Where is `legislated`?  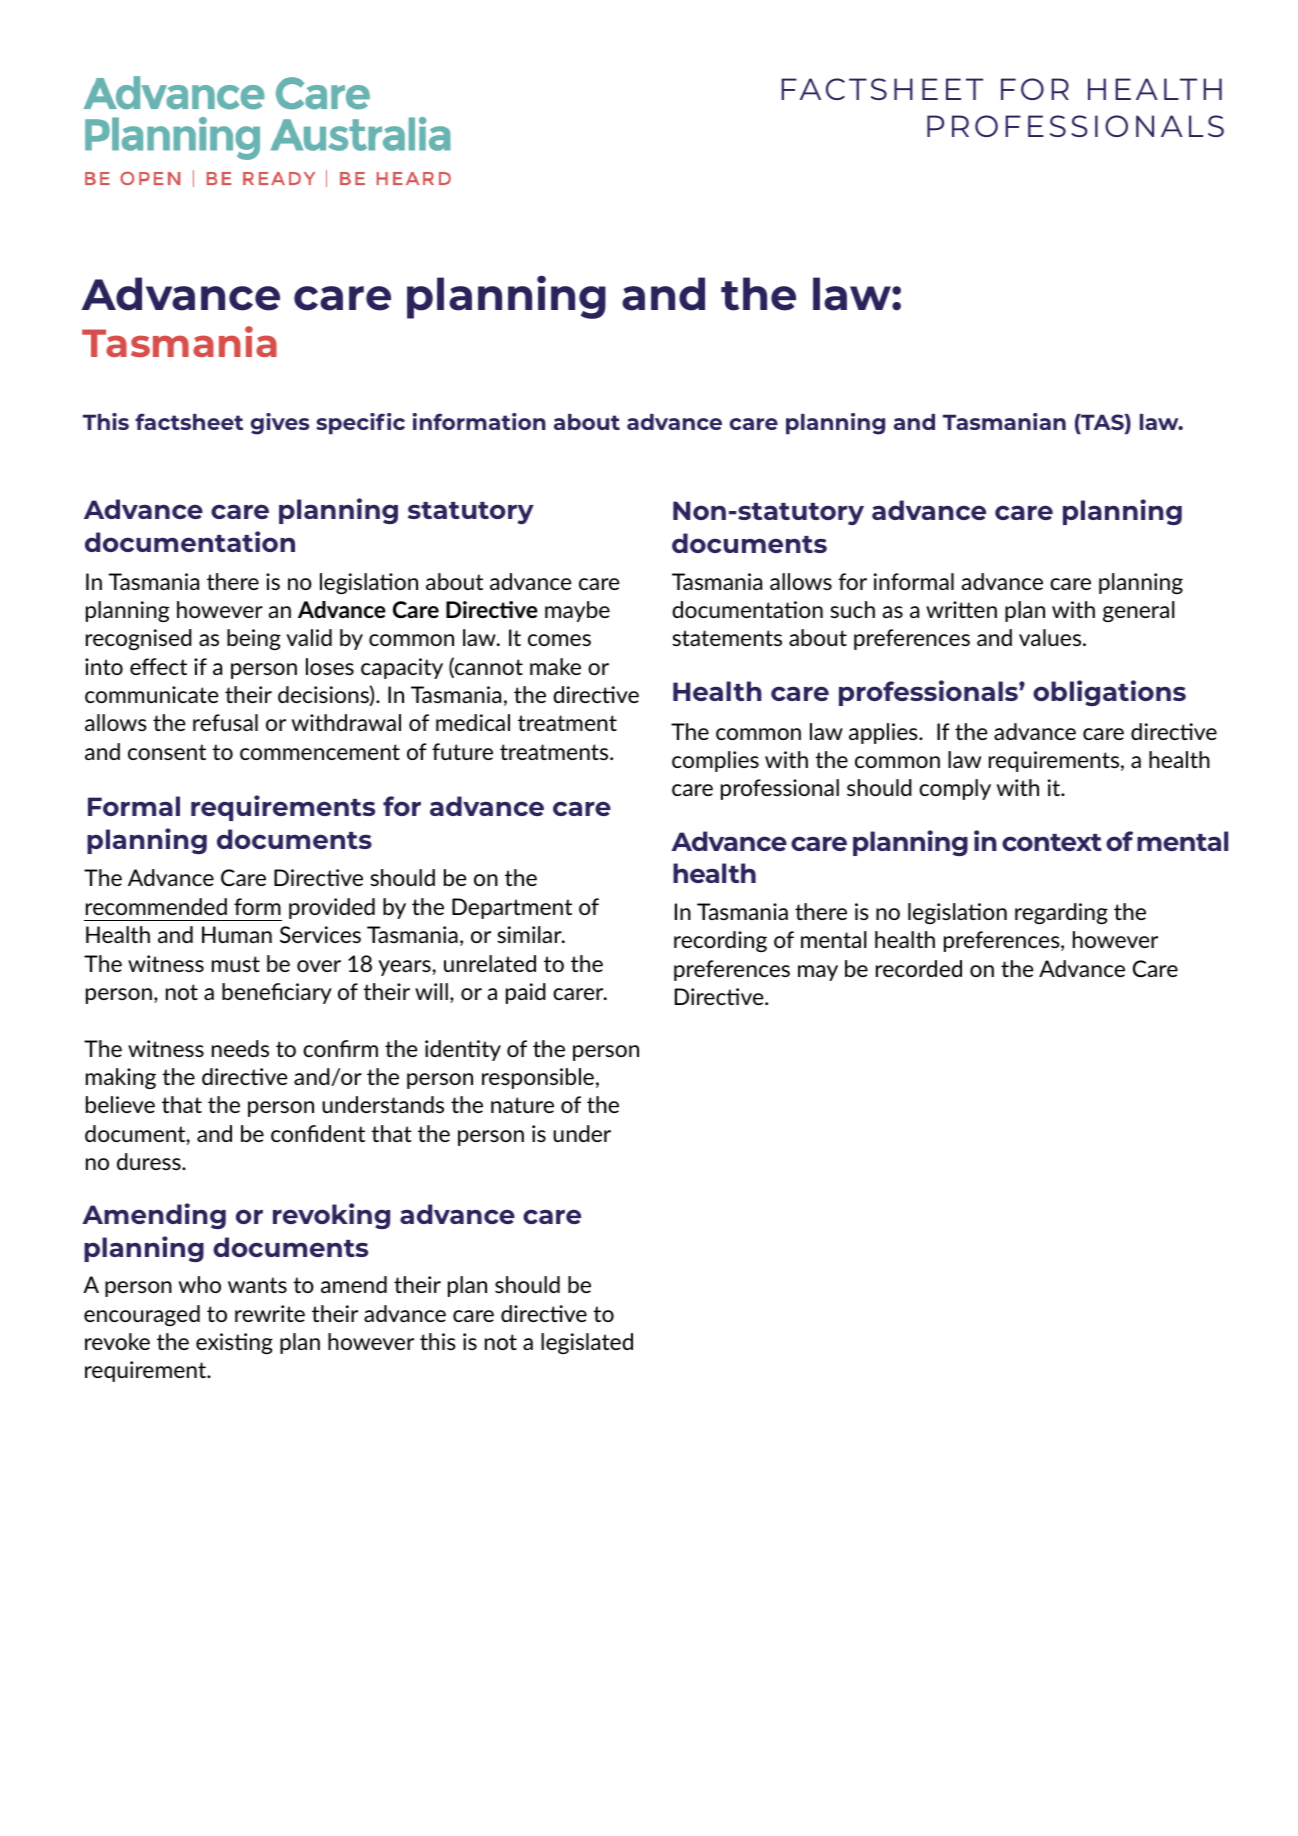 legislated is located at coordinates (587, 1343).
